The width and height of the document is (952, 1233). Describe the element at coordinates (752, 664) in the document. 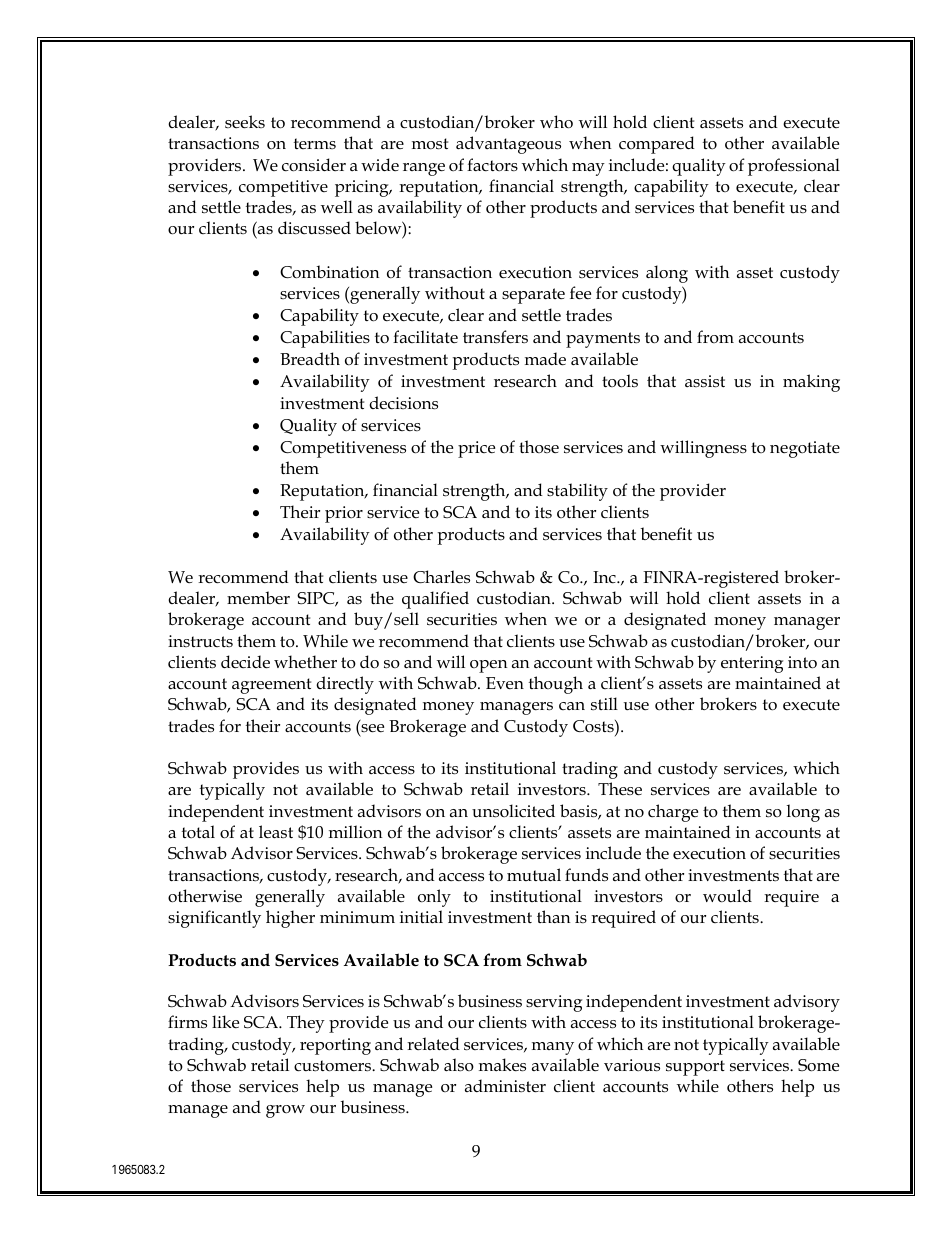

I see `entering` at that location.
